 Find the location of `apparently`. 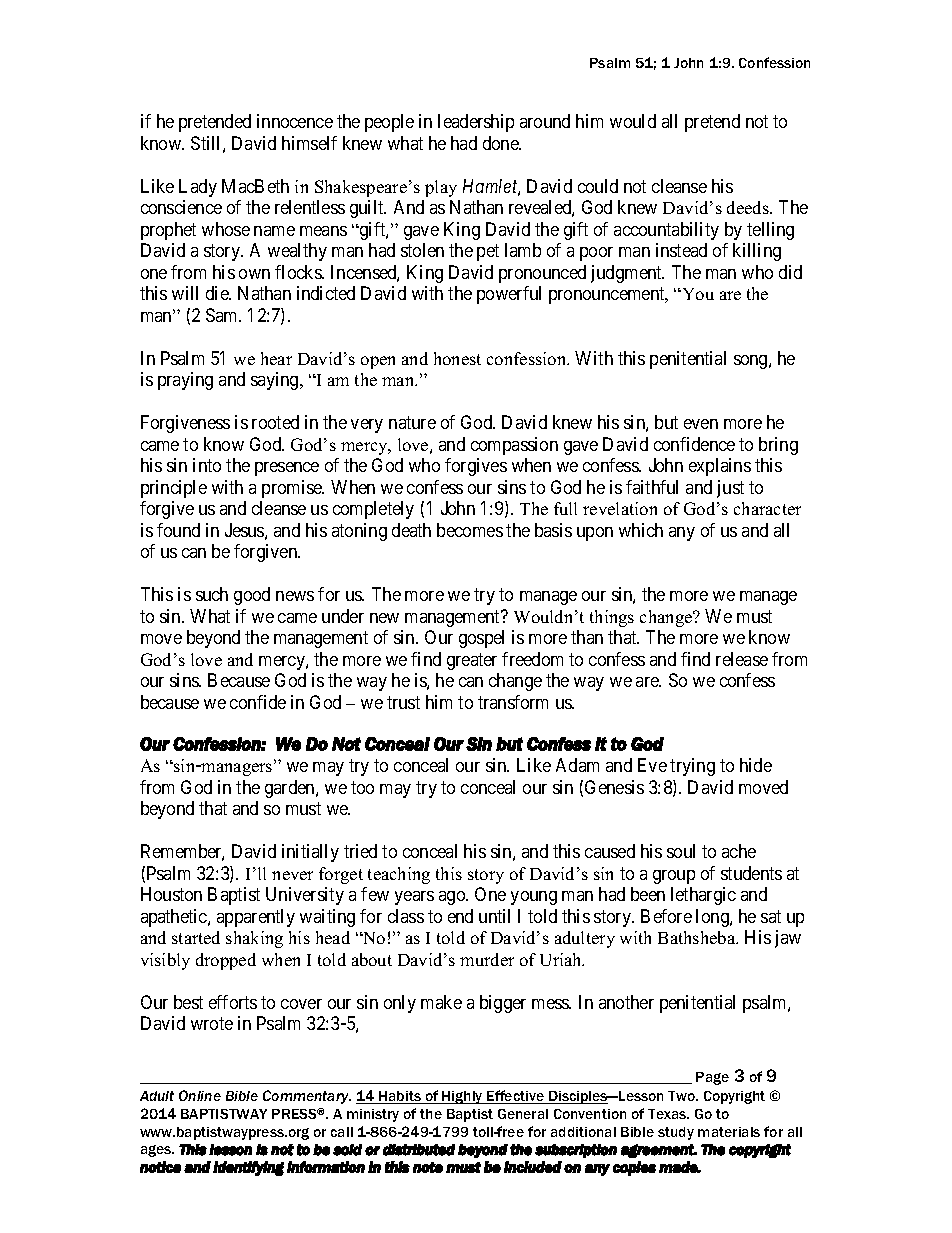

apparently is located at coordinates (256, 918).
